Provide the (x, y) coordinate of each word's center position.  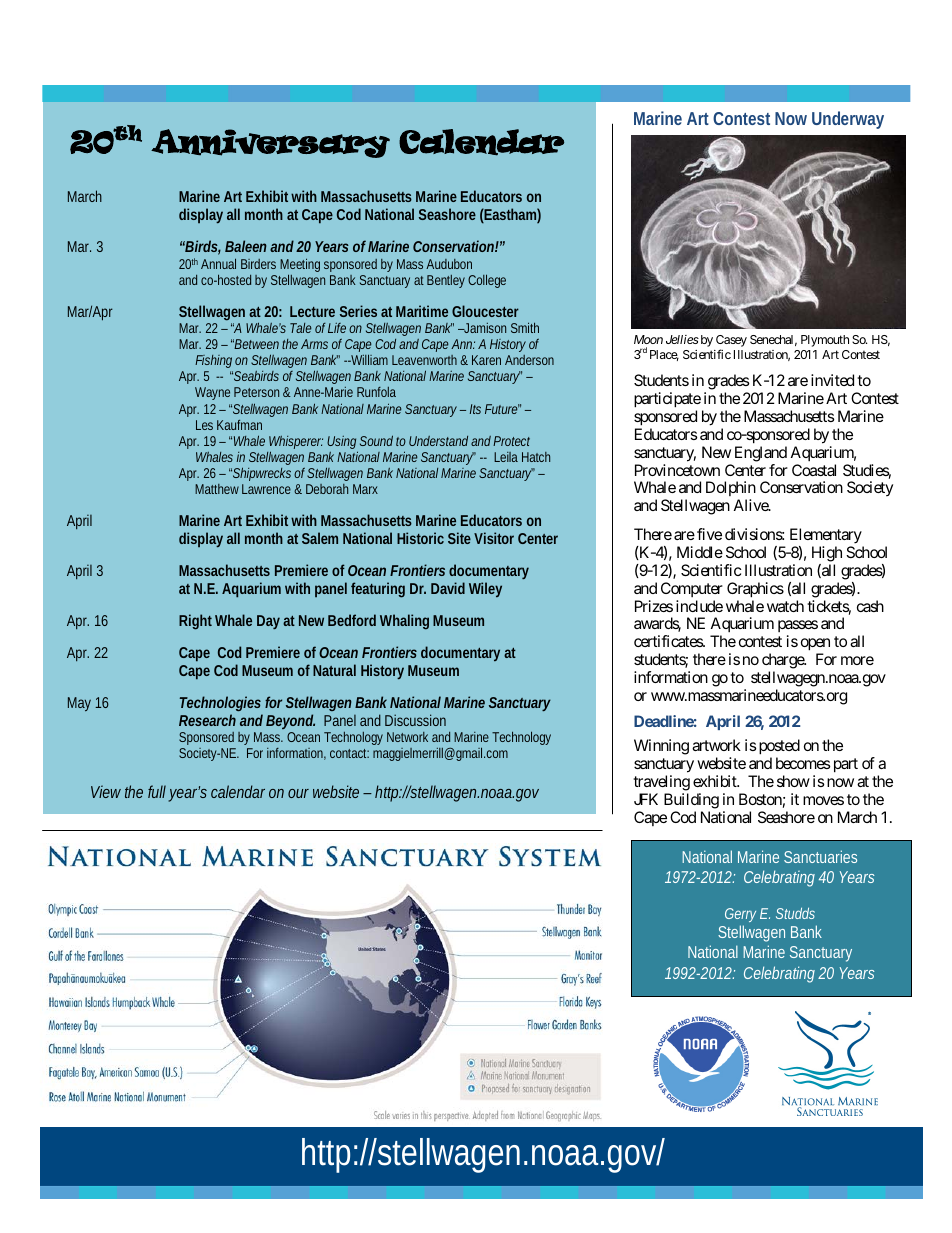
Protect (511, 441)
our (298, 793)
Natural (334, 670)
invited (832, 380)
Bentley (446, 281)
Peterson (256, 392)
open (815, 646)
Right (195, 622)
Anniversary (270, 143)
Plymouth (825, 341)
